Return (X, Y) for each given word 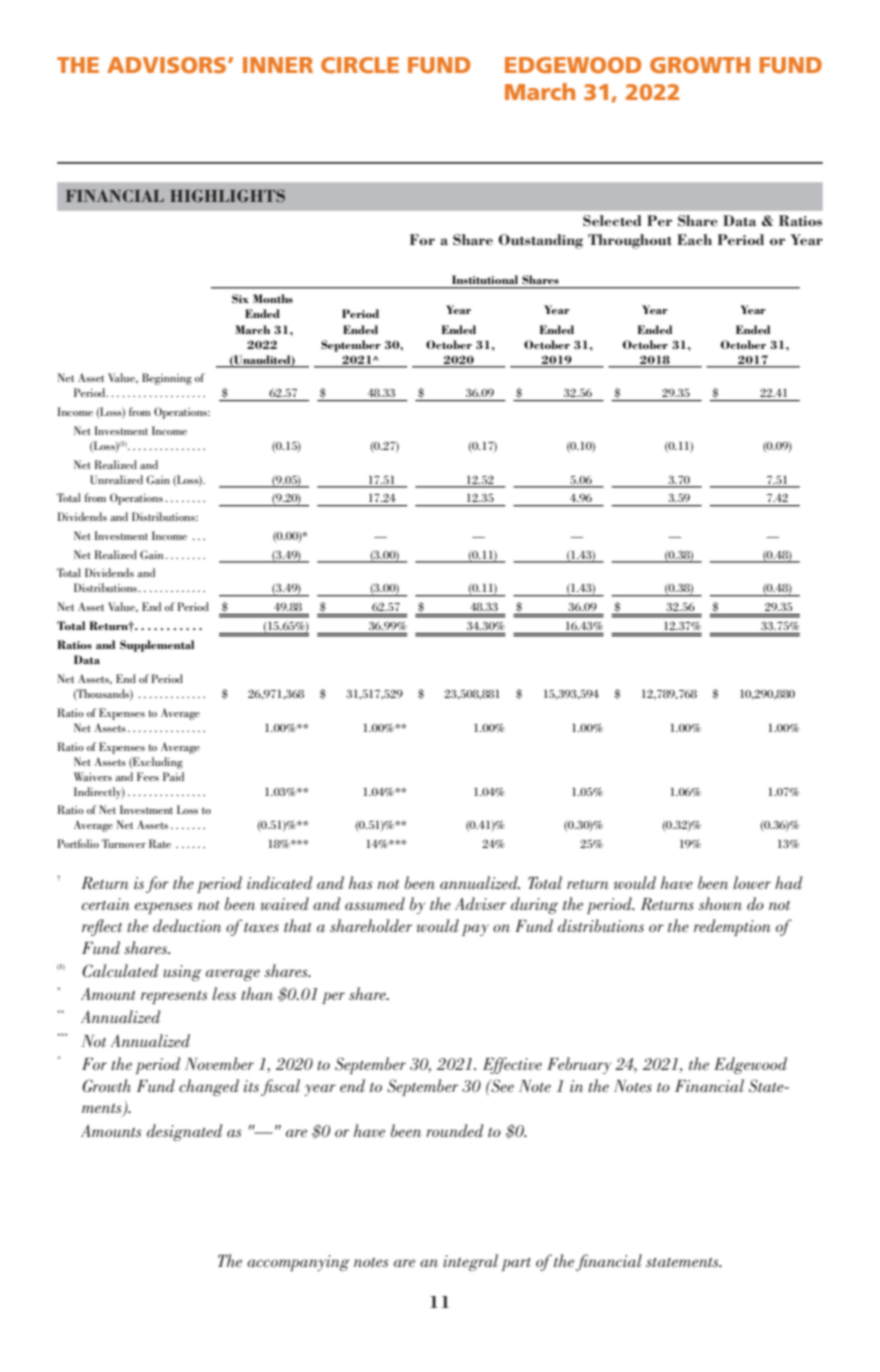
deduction (187, 925)
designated (185, 1132)
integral (470, 1262)
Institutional (485, 279)
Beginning (167, 379)
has (360, 882)
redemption (732, 927)
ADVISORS (166, 65)
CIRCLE (360, 65)
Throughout (630, 241)
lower (752, 882)
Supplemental (157, 646)
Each (694, 239)
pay (475, 930)
